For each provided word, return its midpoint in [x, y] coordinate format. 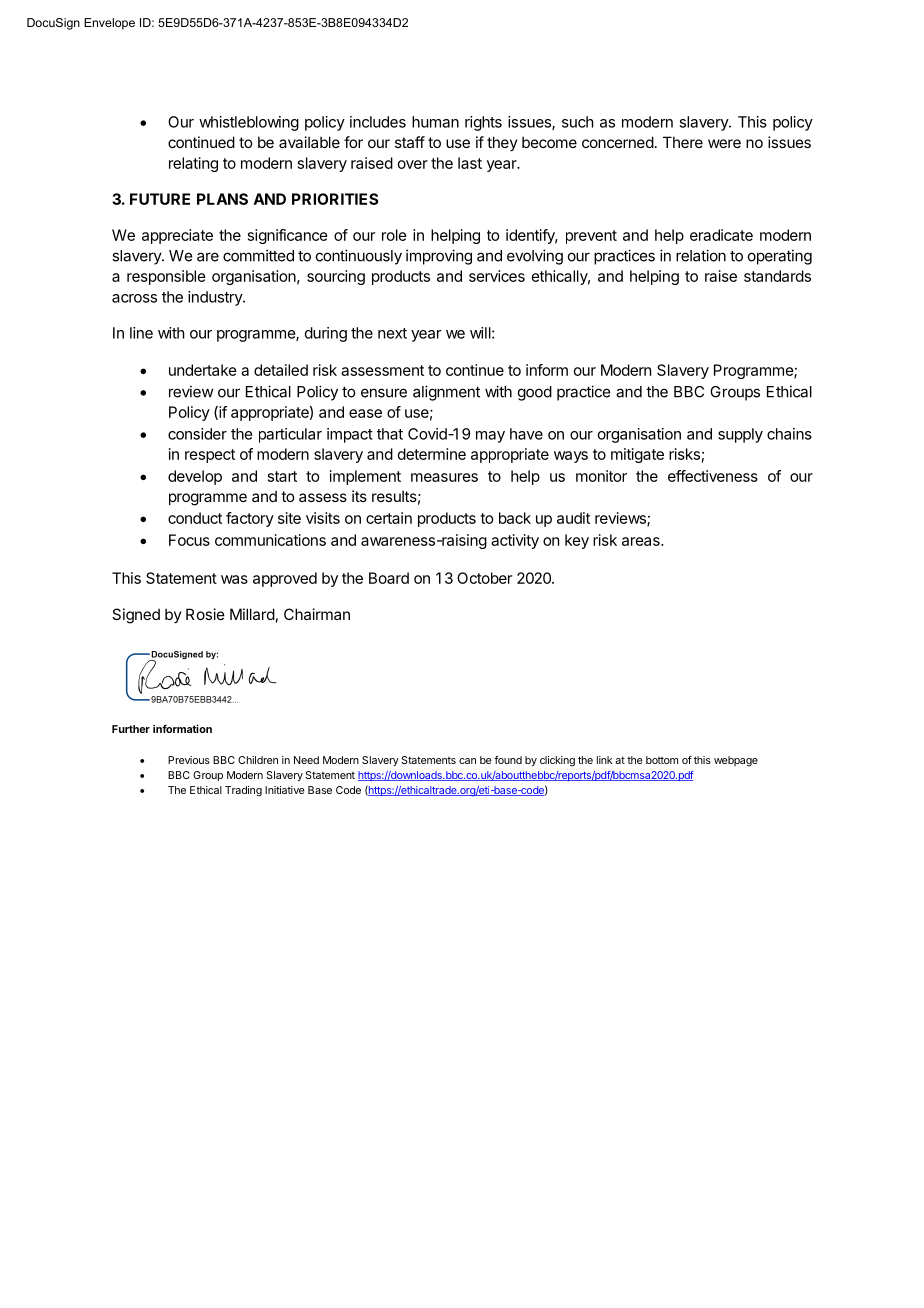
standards [777, 276]
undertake [203, 370]
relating [193, 164]
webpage [736, 761]
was [234, 579]
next [392, 333]
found [508, 760]
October [484, 578]
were [724, 143]
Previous [189, 760]
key [577, 541]
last [470, 163]
